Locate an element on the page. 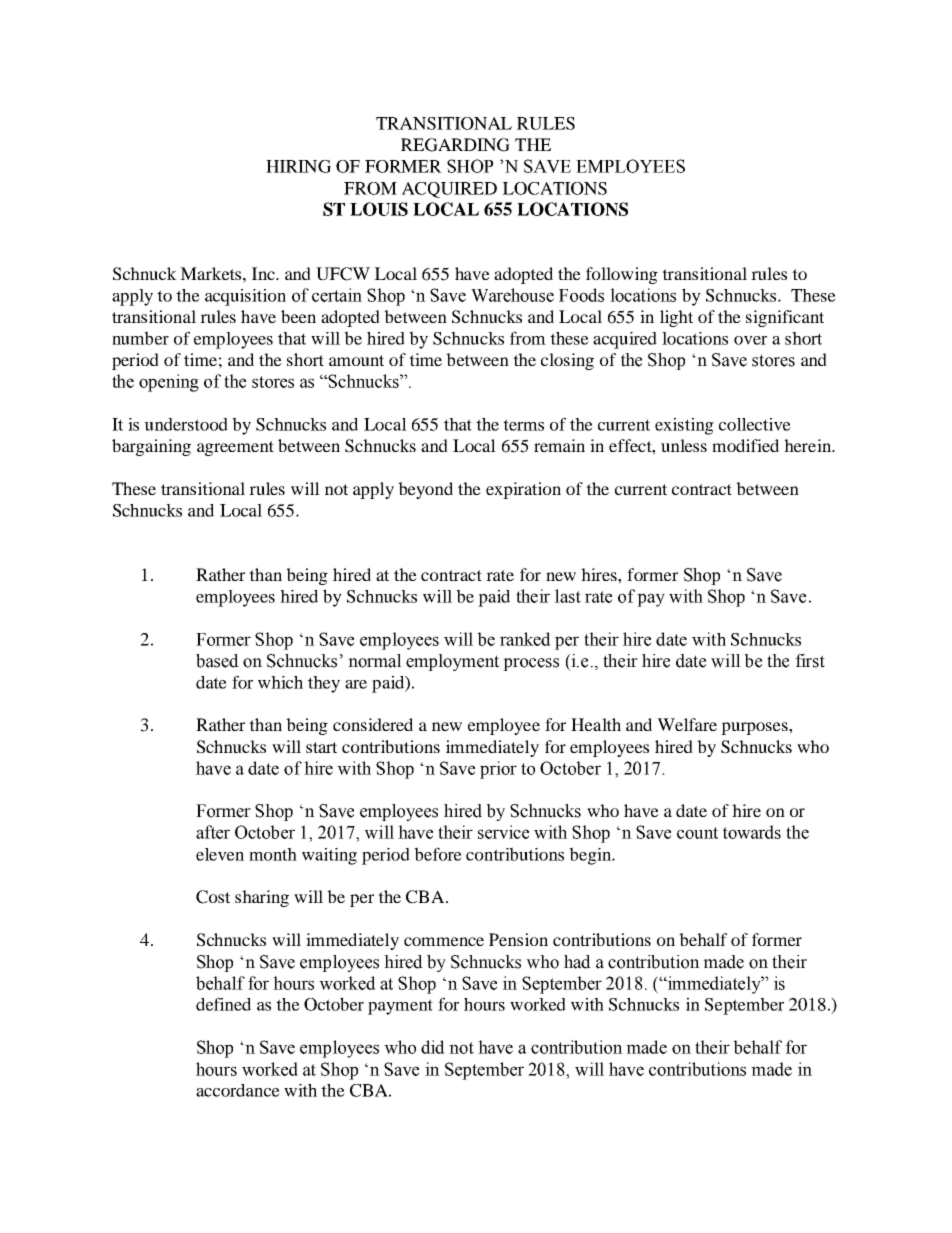 Image resolution: width=952 pixels, height=1233 pixels. accordance is located at coordinates (238, 1090).
